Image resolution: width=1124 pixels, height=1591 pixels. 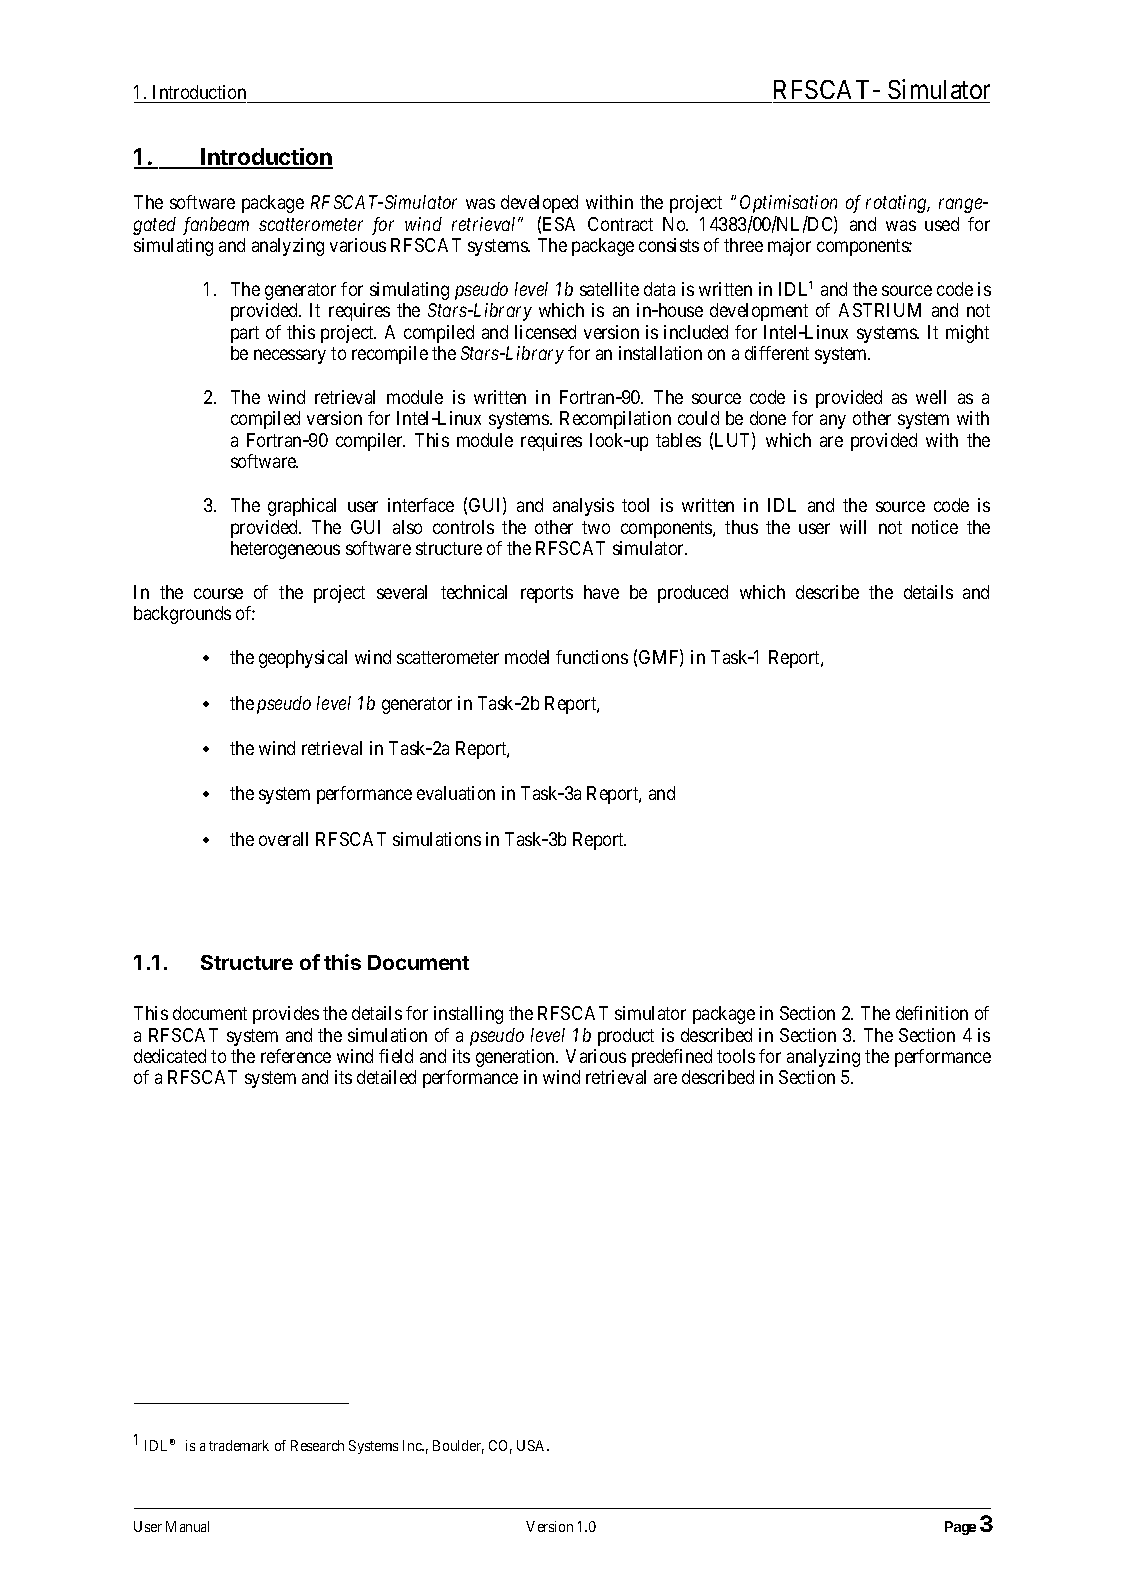 What do you see at coordinates (517, 1058) in the screenshot?
I see `generation` at bounding box center [517, 1058].
